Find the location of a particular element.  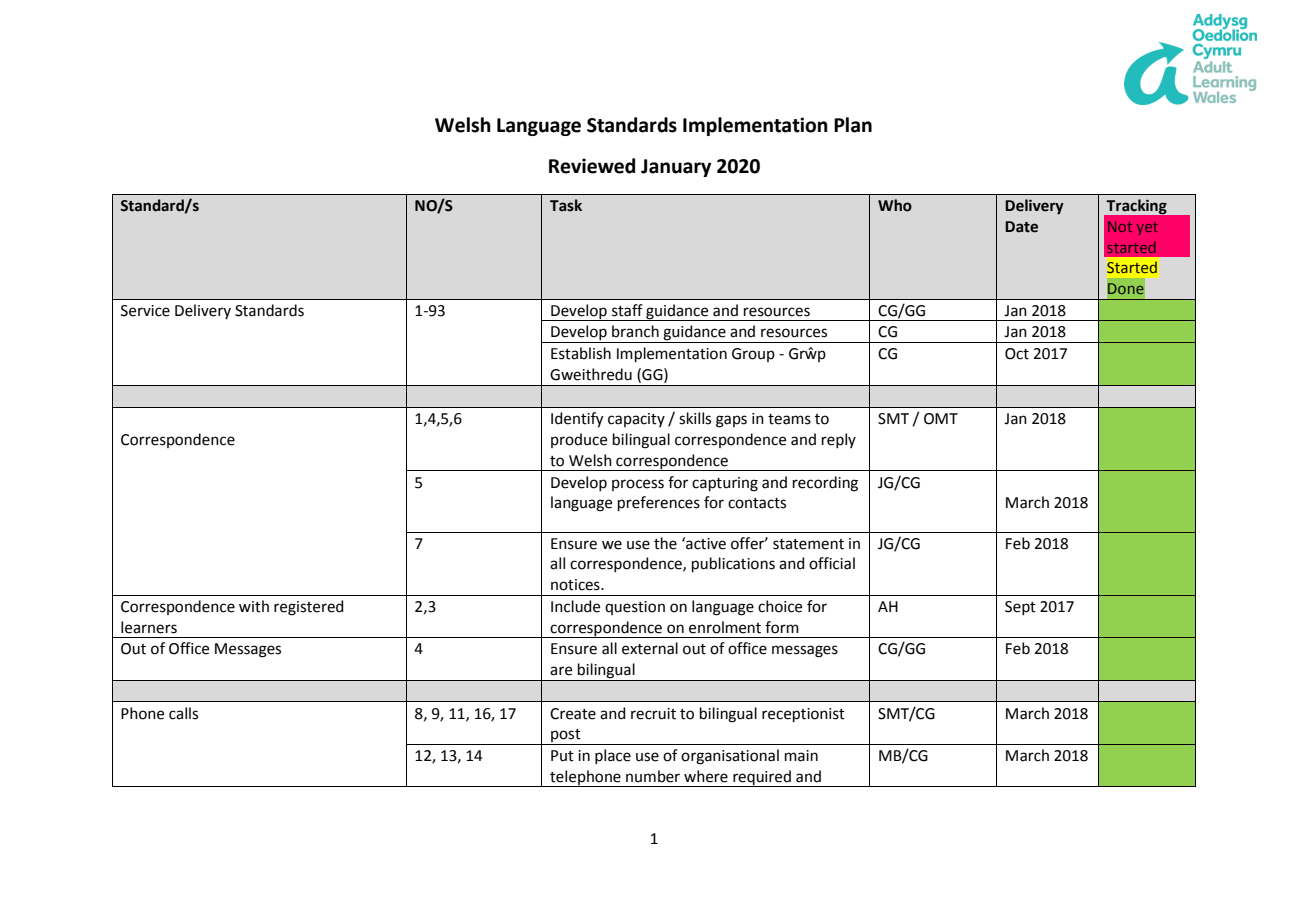

OMT is located at coordinates (941, 419).
